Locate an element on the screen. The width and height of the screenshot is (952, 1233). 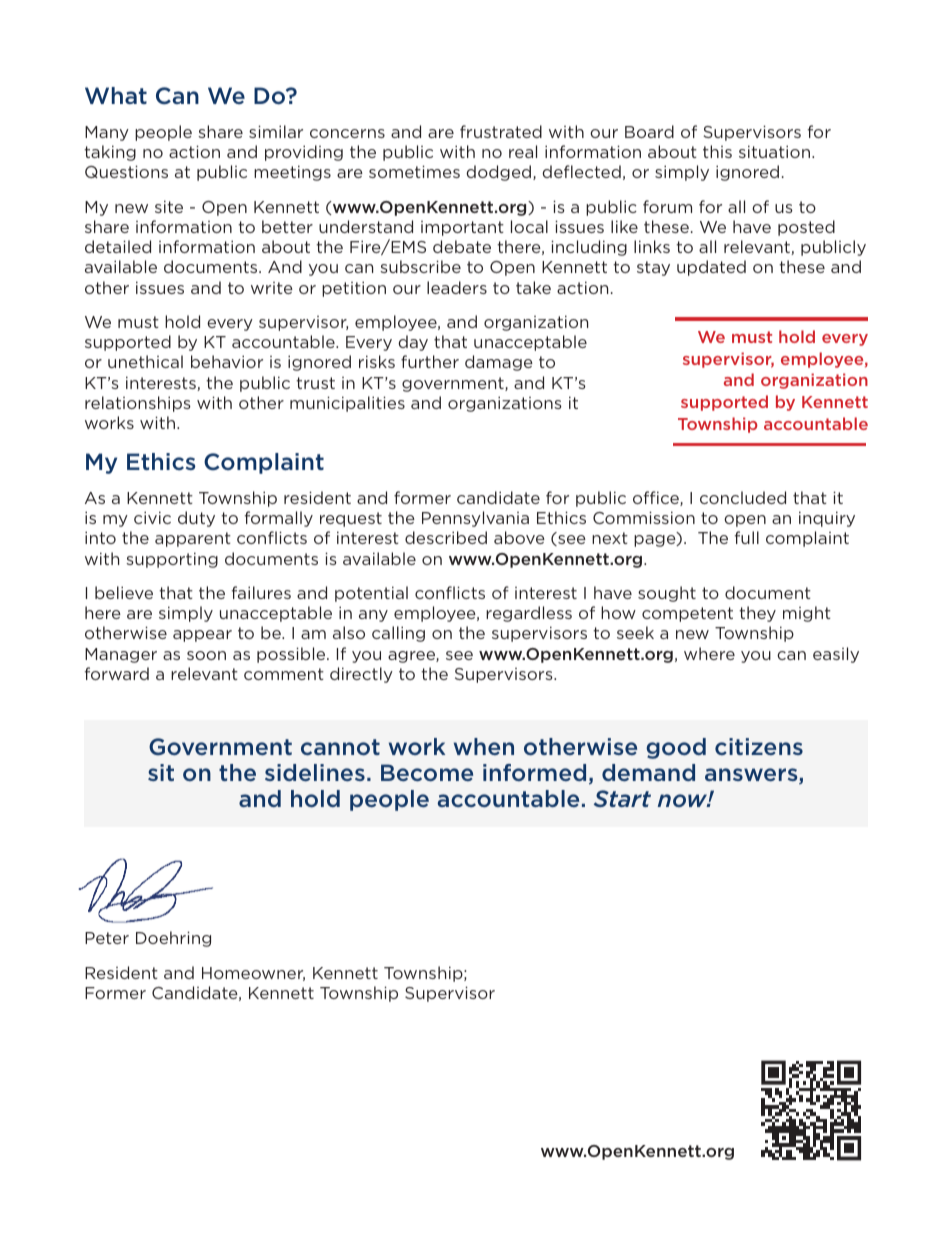
Homeowner is located at coordinates (253, 974).
